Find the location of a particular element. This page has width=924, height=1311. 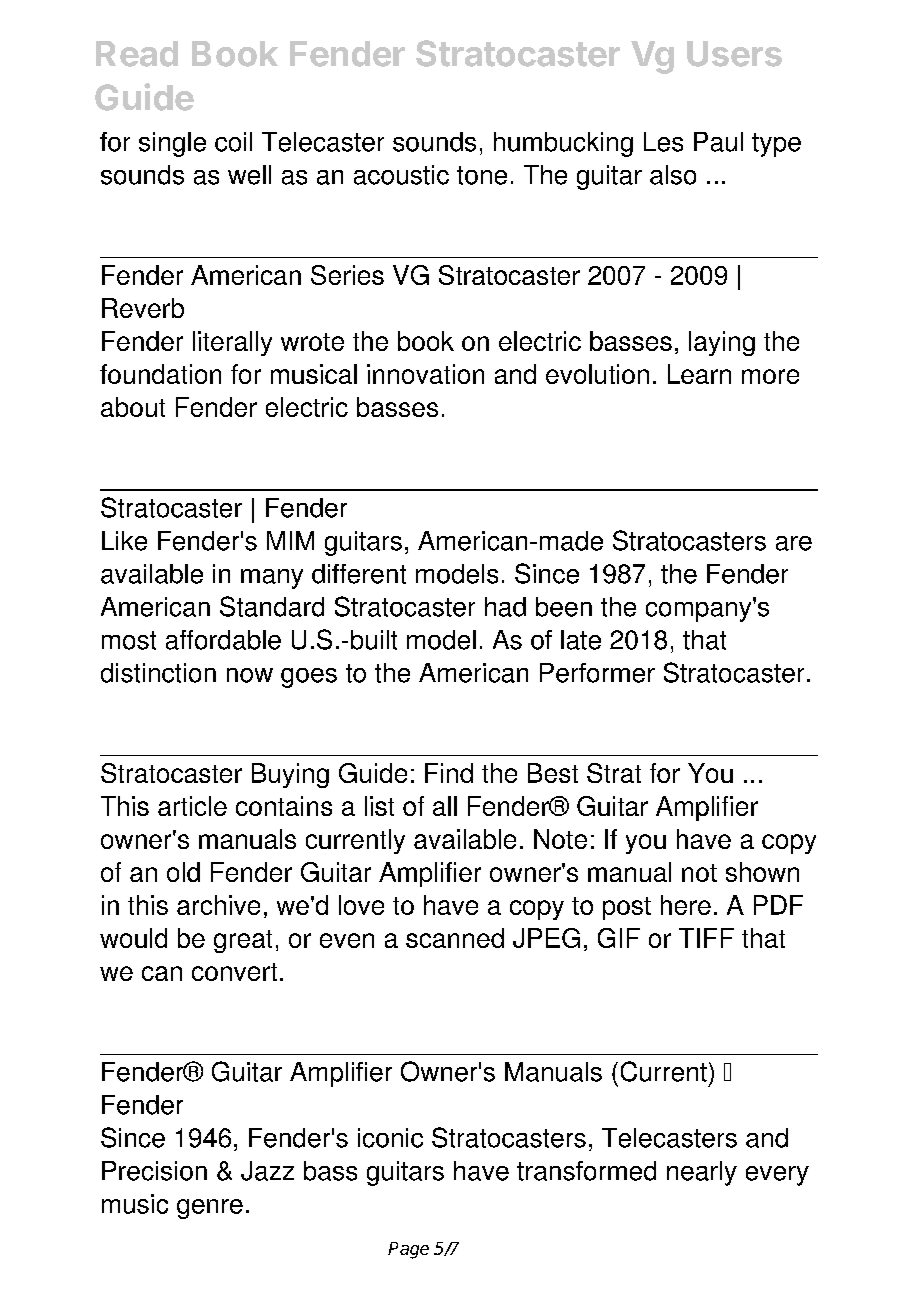

genre is located at coordinates (210, 1209).
